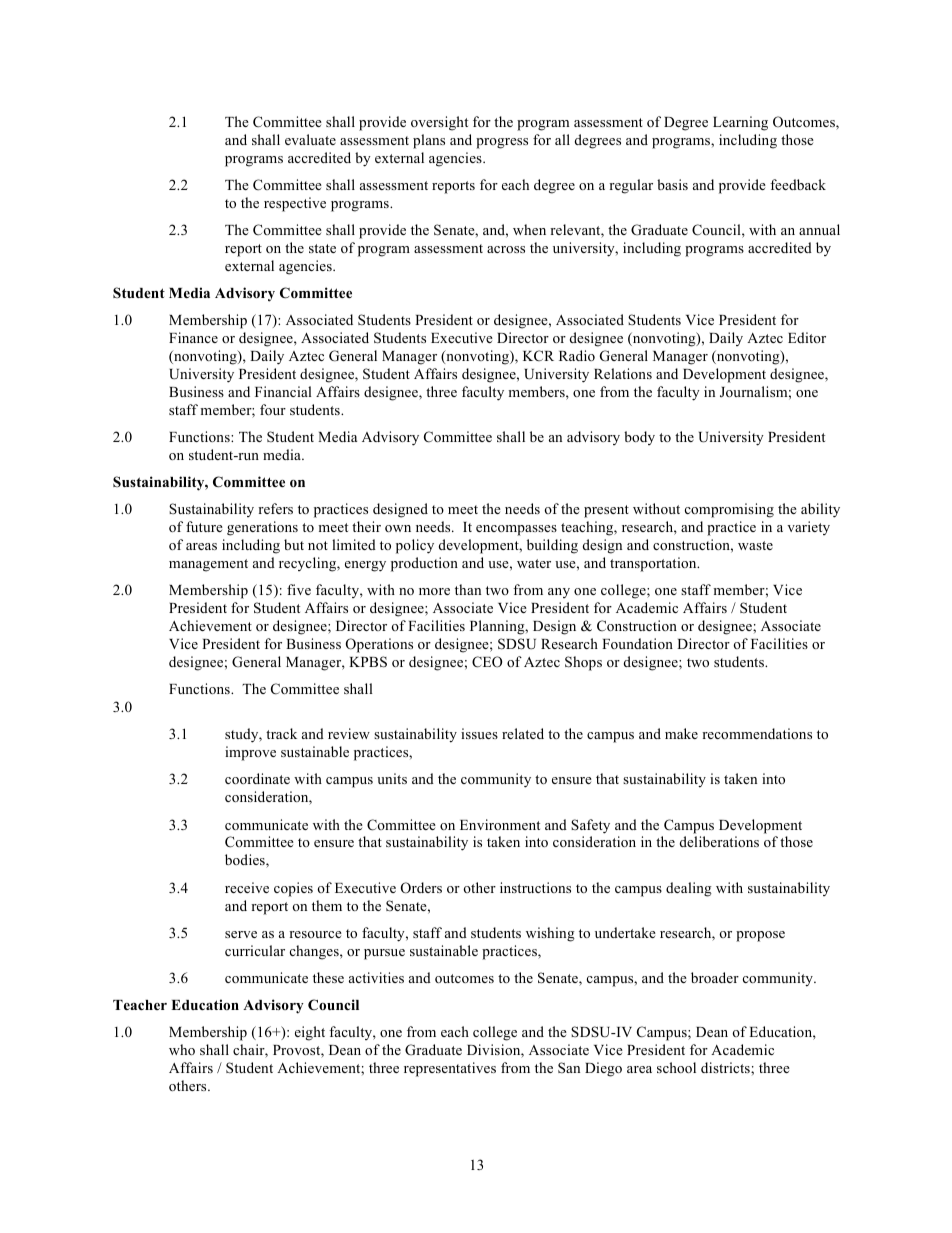  I want to click on recommendations, so click(757, 733).
